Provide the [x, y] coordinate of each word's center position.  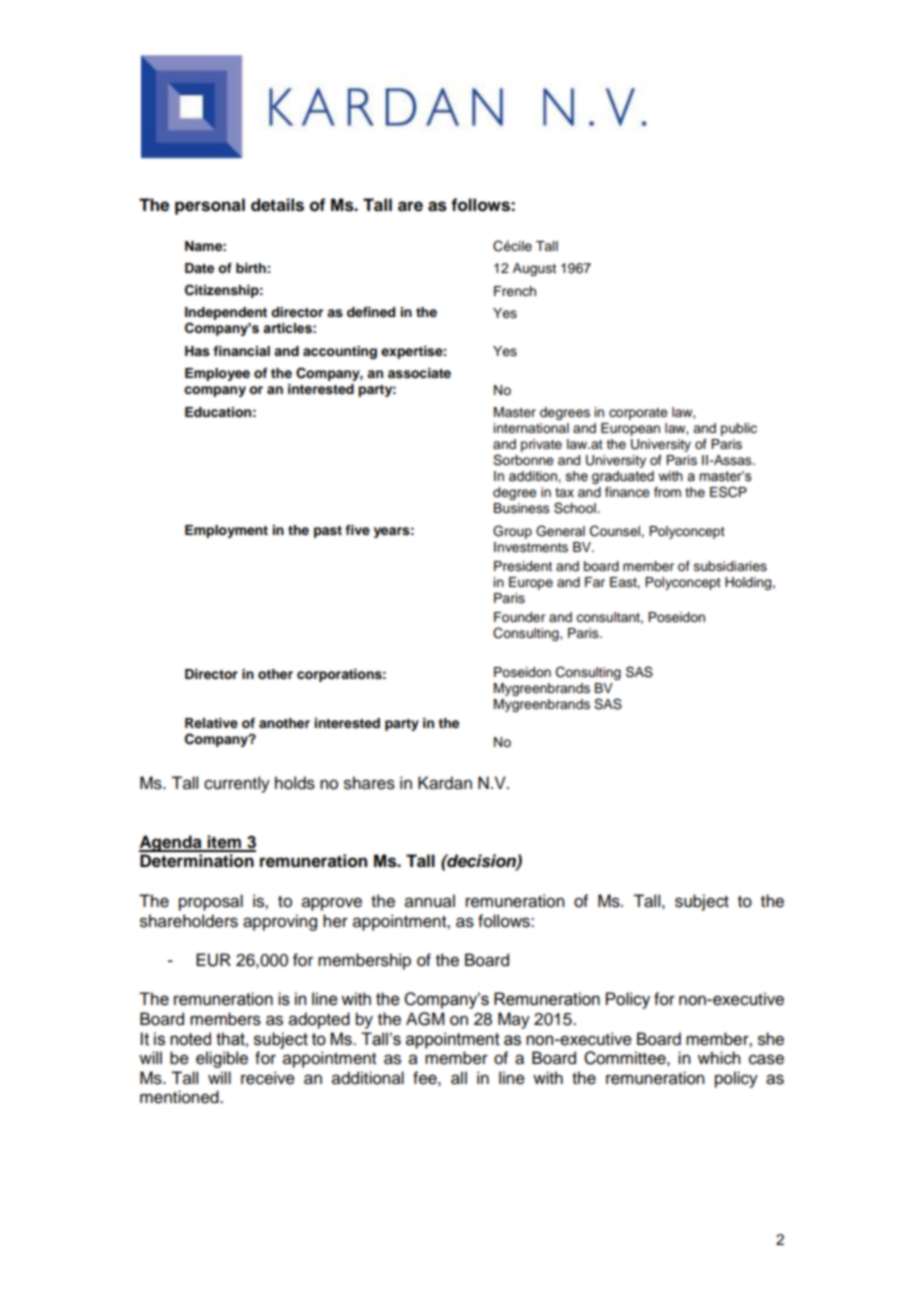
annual [430, 901]
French [515, 291]
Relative [211, 723]
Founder [519, 617]
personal [210, 206]
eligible [222, 1059]
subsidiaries [730, 566]
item [224, 843]
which [719, 1058]
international [531, 428]
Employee [217, 374]
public [739, 429]
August [534, 269]
